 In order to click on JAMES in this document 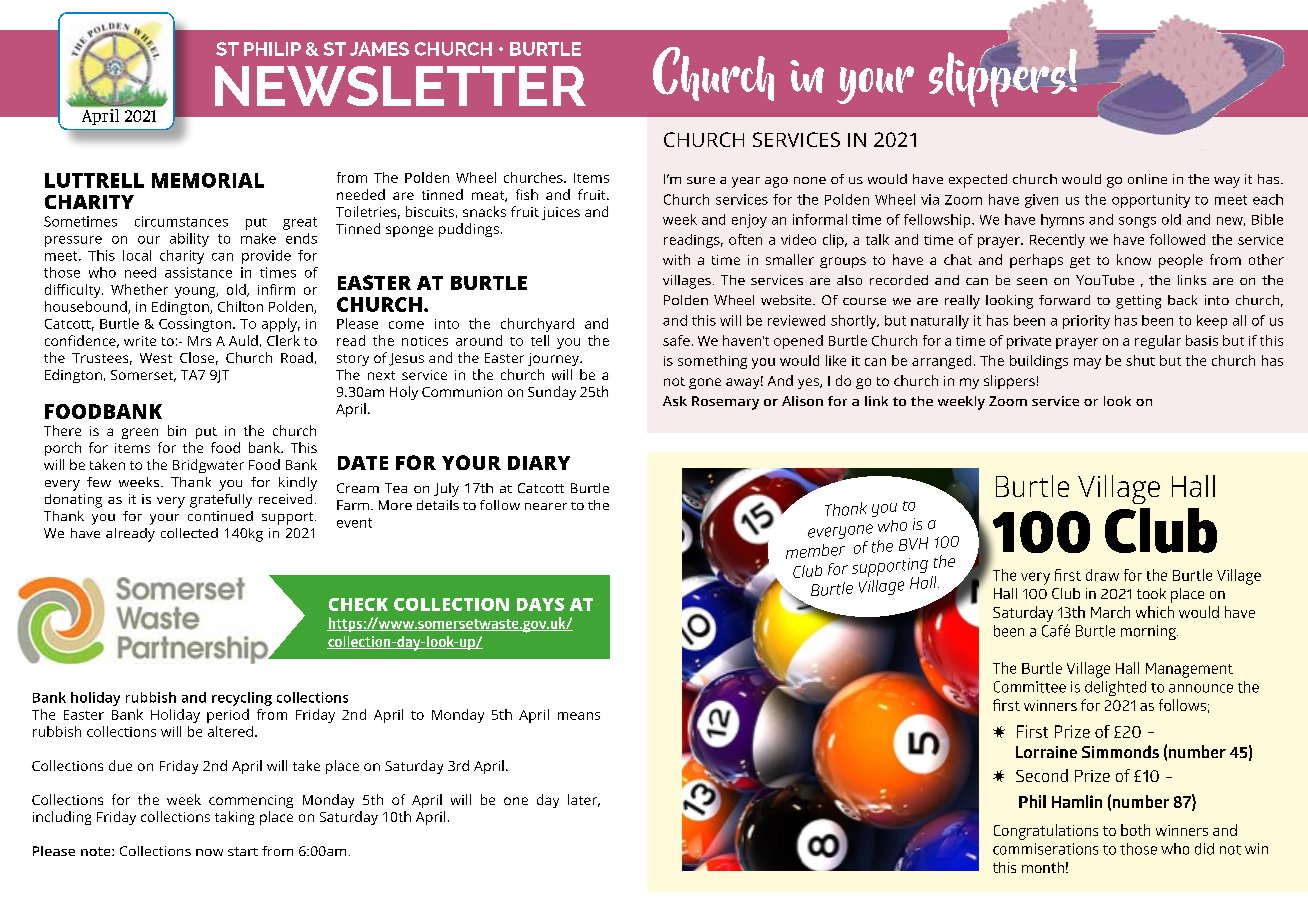, I will do `click(379, 49)`.
